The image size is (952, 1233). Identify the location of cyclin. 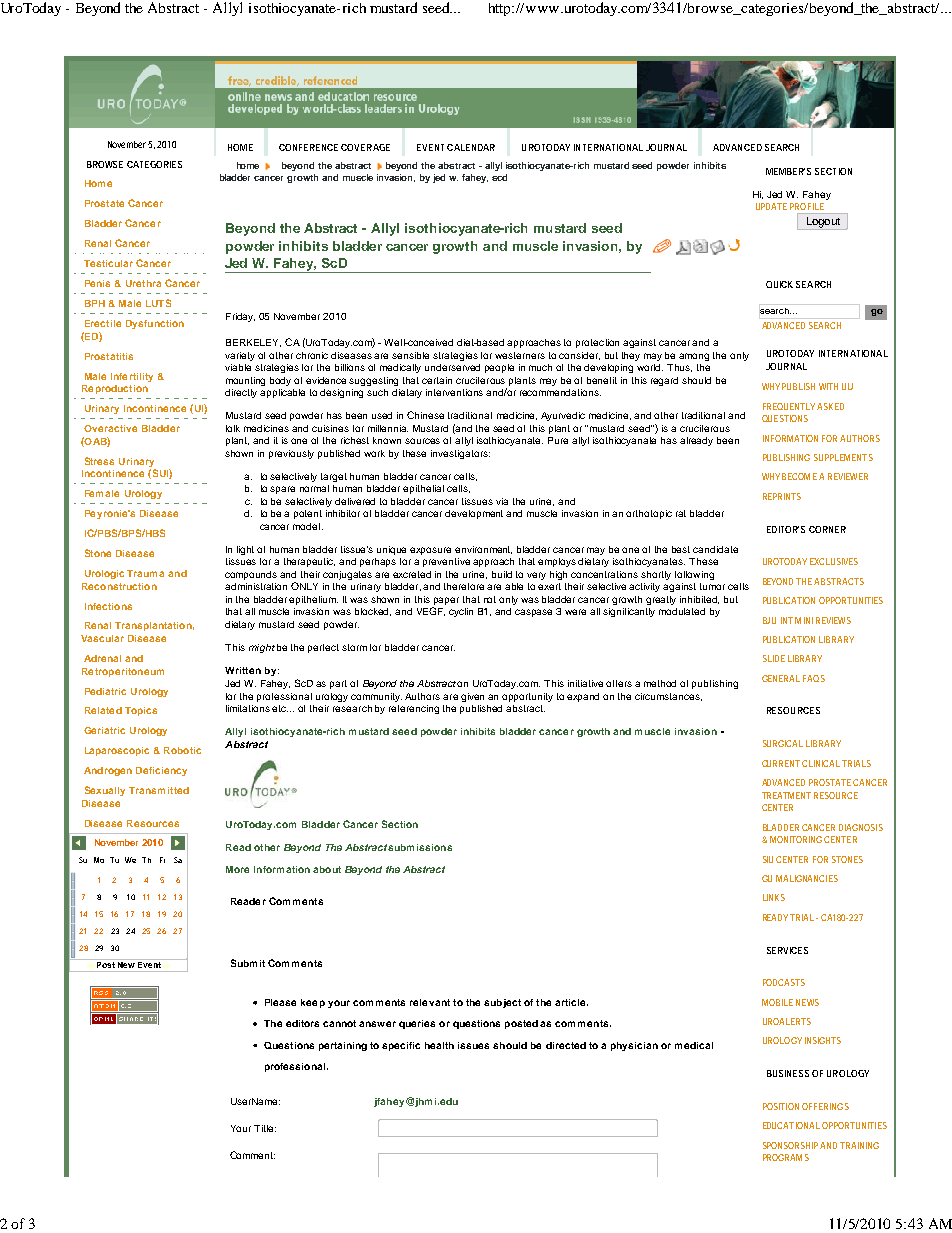
(461, 612).
